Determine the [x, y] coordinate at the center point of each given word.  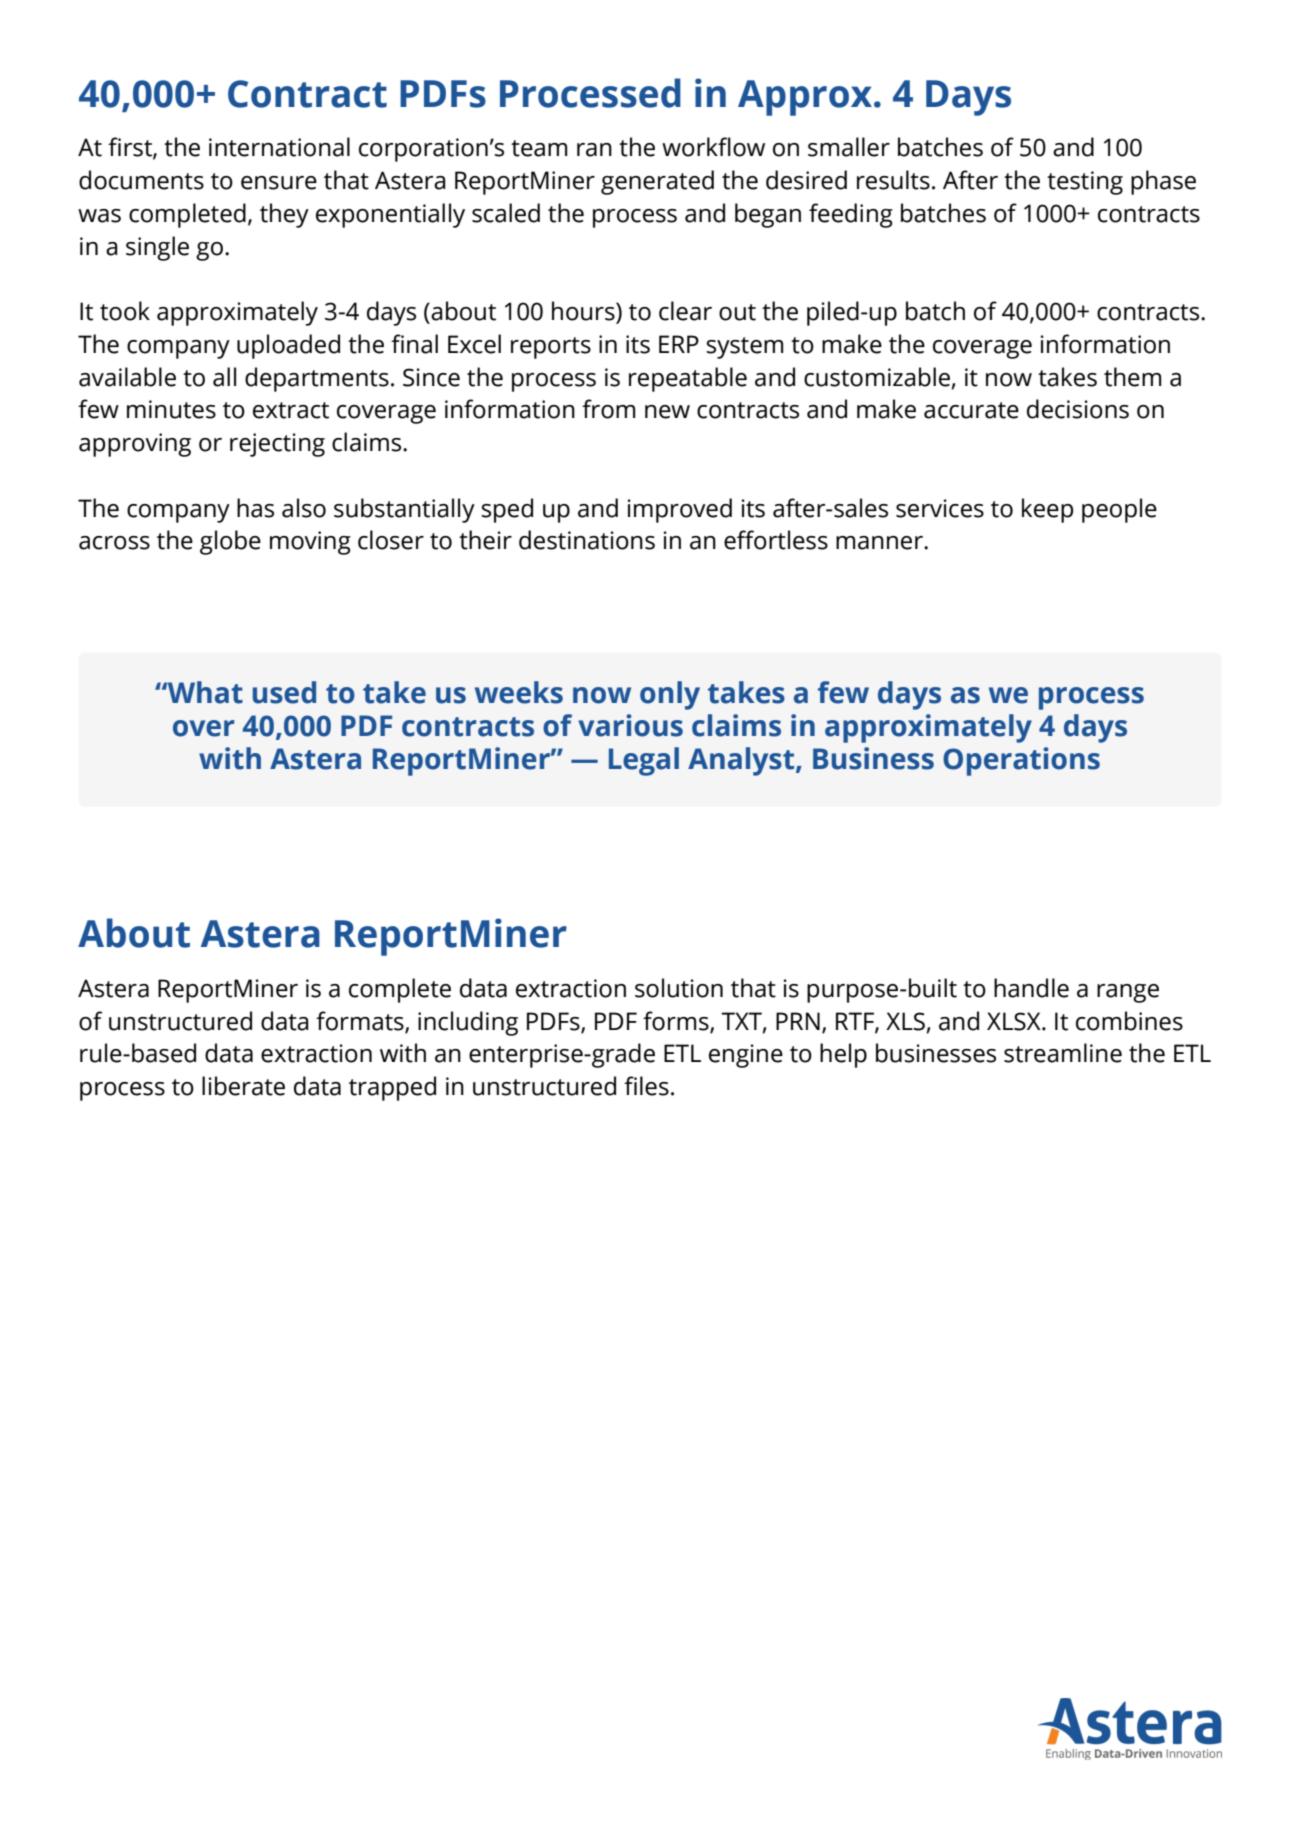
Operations [1021, 761]
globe [230, 542]
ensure [279, 183]
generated [657, 182]
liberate [243, 1086]
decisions [1078, 409]
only [670, 695]
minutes [171, 409]
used [284, 692]
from [608, 409]
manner [880, 543]
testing [1085, 183]
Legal [644, 761]
